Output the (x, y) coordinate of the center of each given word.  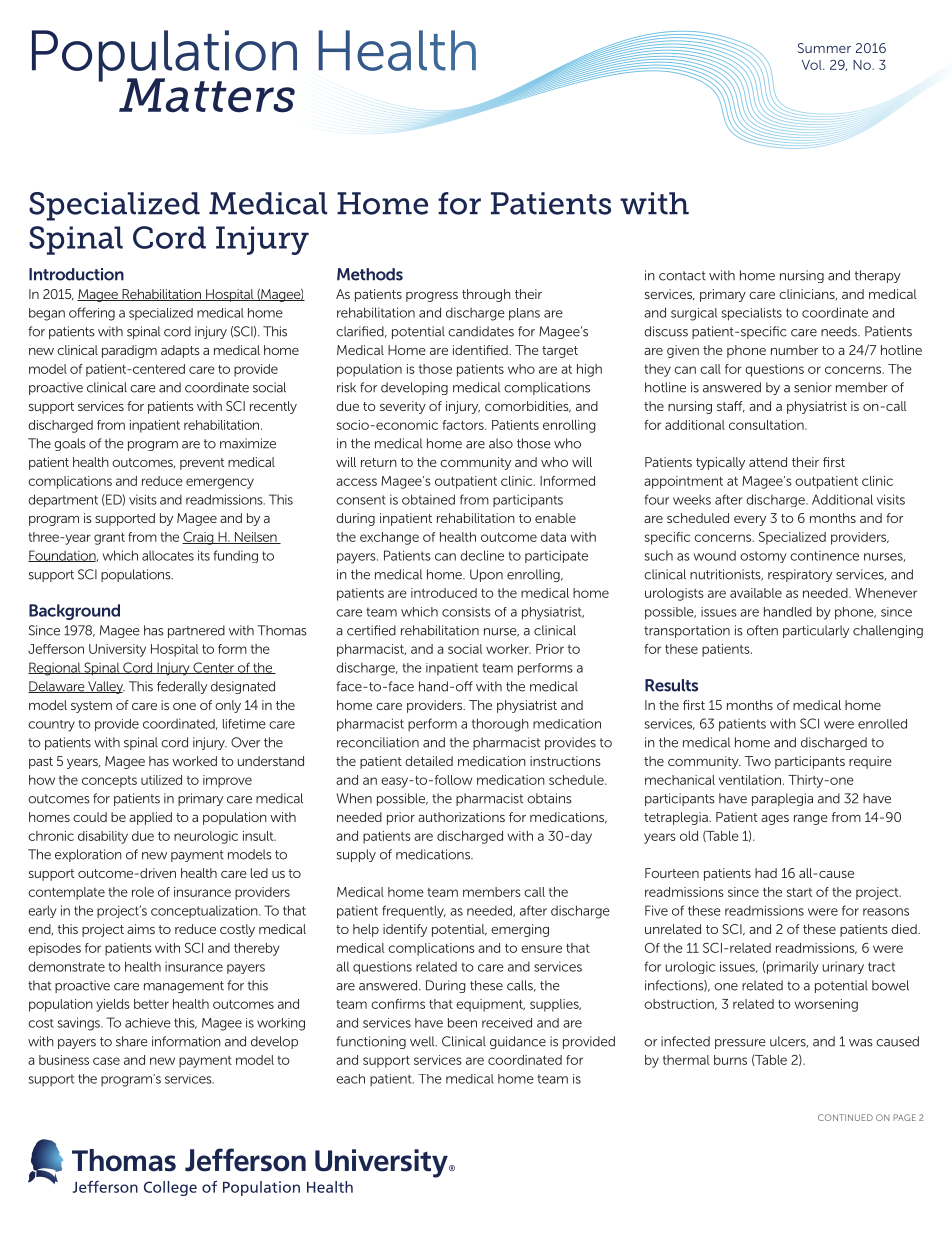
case (106, 1061)
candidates (481, 331)
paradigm (129, 351)
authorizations (461, 817)
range (811, 820)
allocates (168, 556)
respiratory (800, 575)
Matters (207, 95)
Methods (370, 274)
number (794, 350)
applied (150, 818)
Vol (813, 65)
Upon (486, 575)
